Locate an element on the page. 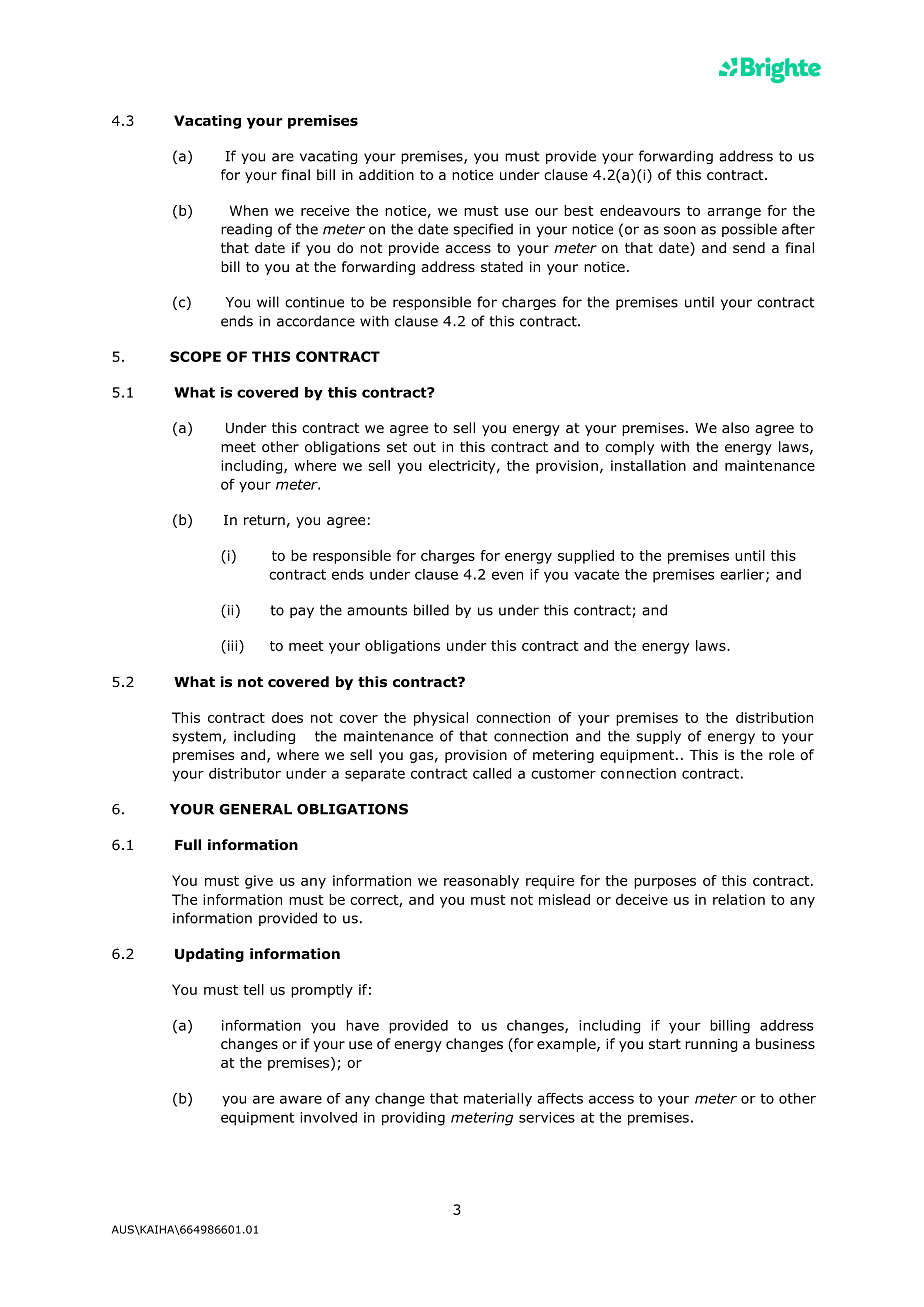 The width and height of the document is (924, 1307). GENERAL is located at coordinates (255, 809).
